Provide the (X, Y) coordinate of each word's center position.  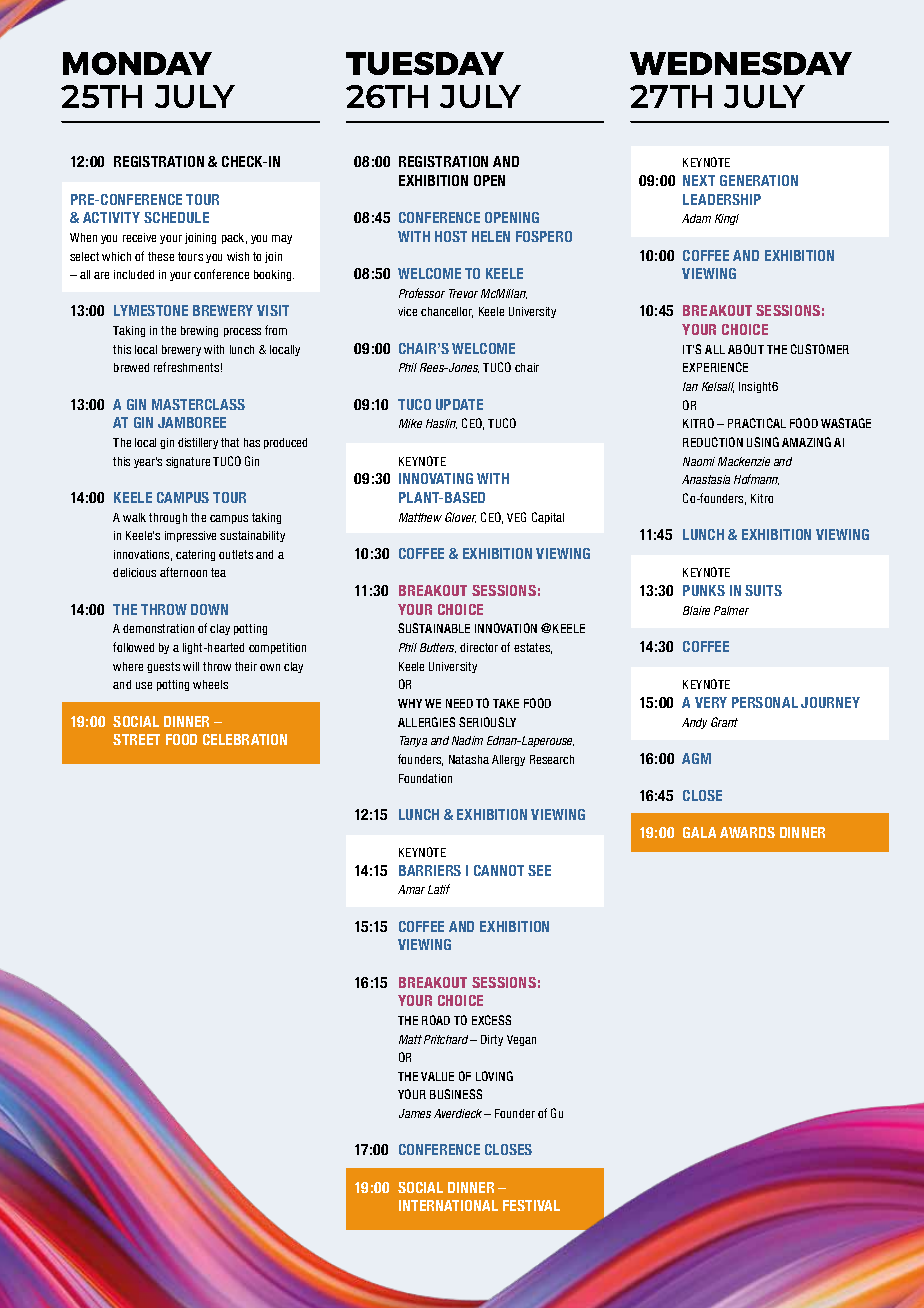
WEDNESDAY (741, 63)
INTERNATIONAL (448, 1205)
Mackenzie (744, 461)
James (415, 1113)
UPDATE (459, 404)
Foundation (425, 778)
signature (188, 462)
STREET (136, 739)
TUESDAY (425, 63)
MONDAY (137, 63)
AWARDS (747, 832)
